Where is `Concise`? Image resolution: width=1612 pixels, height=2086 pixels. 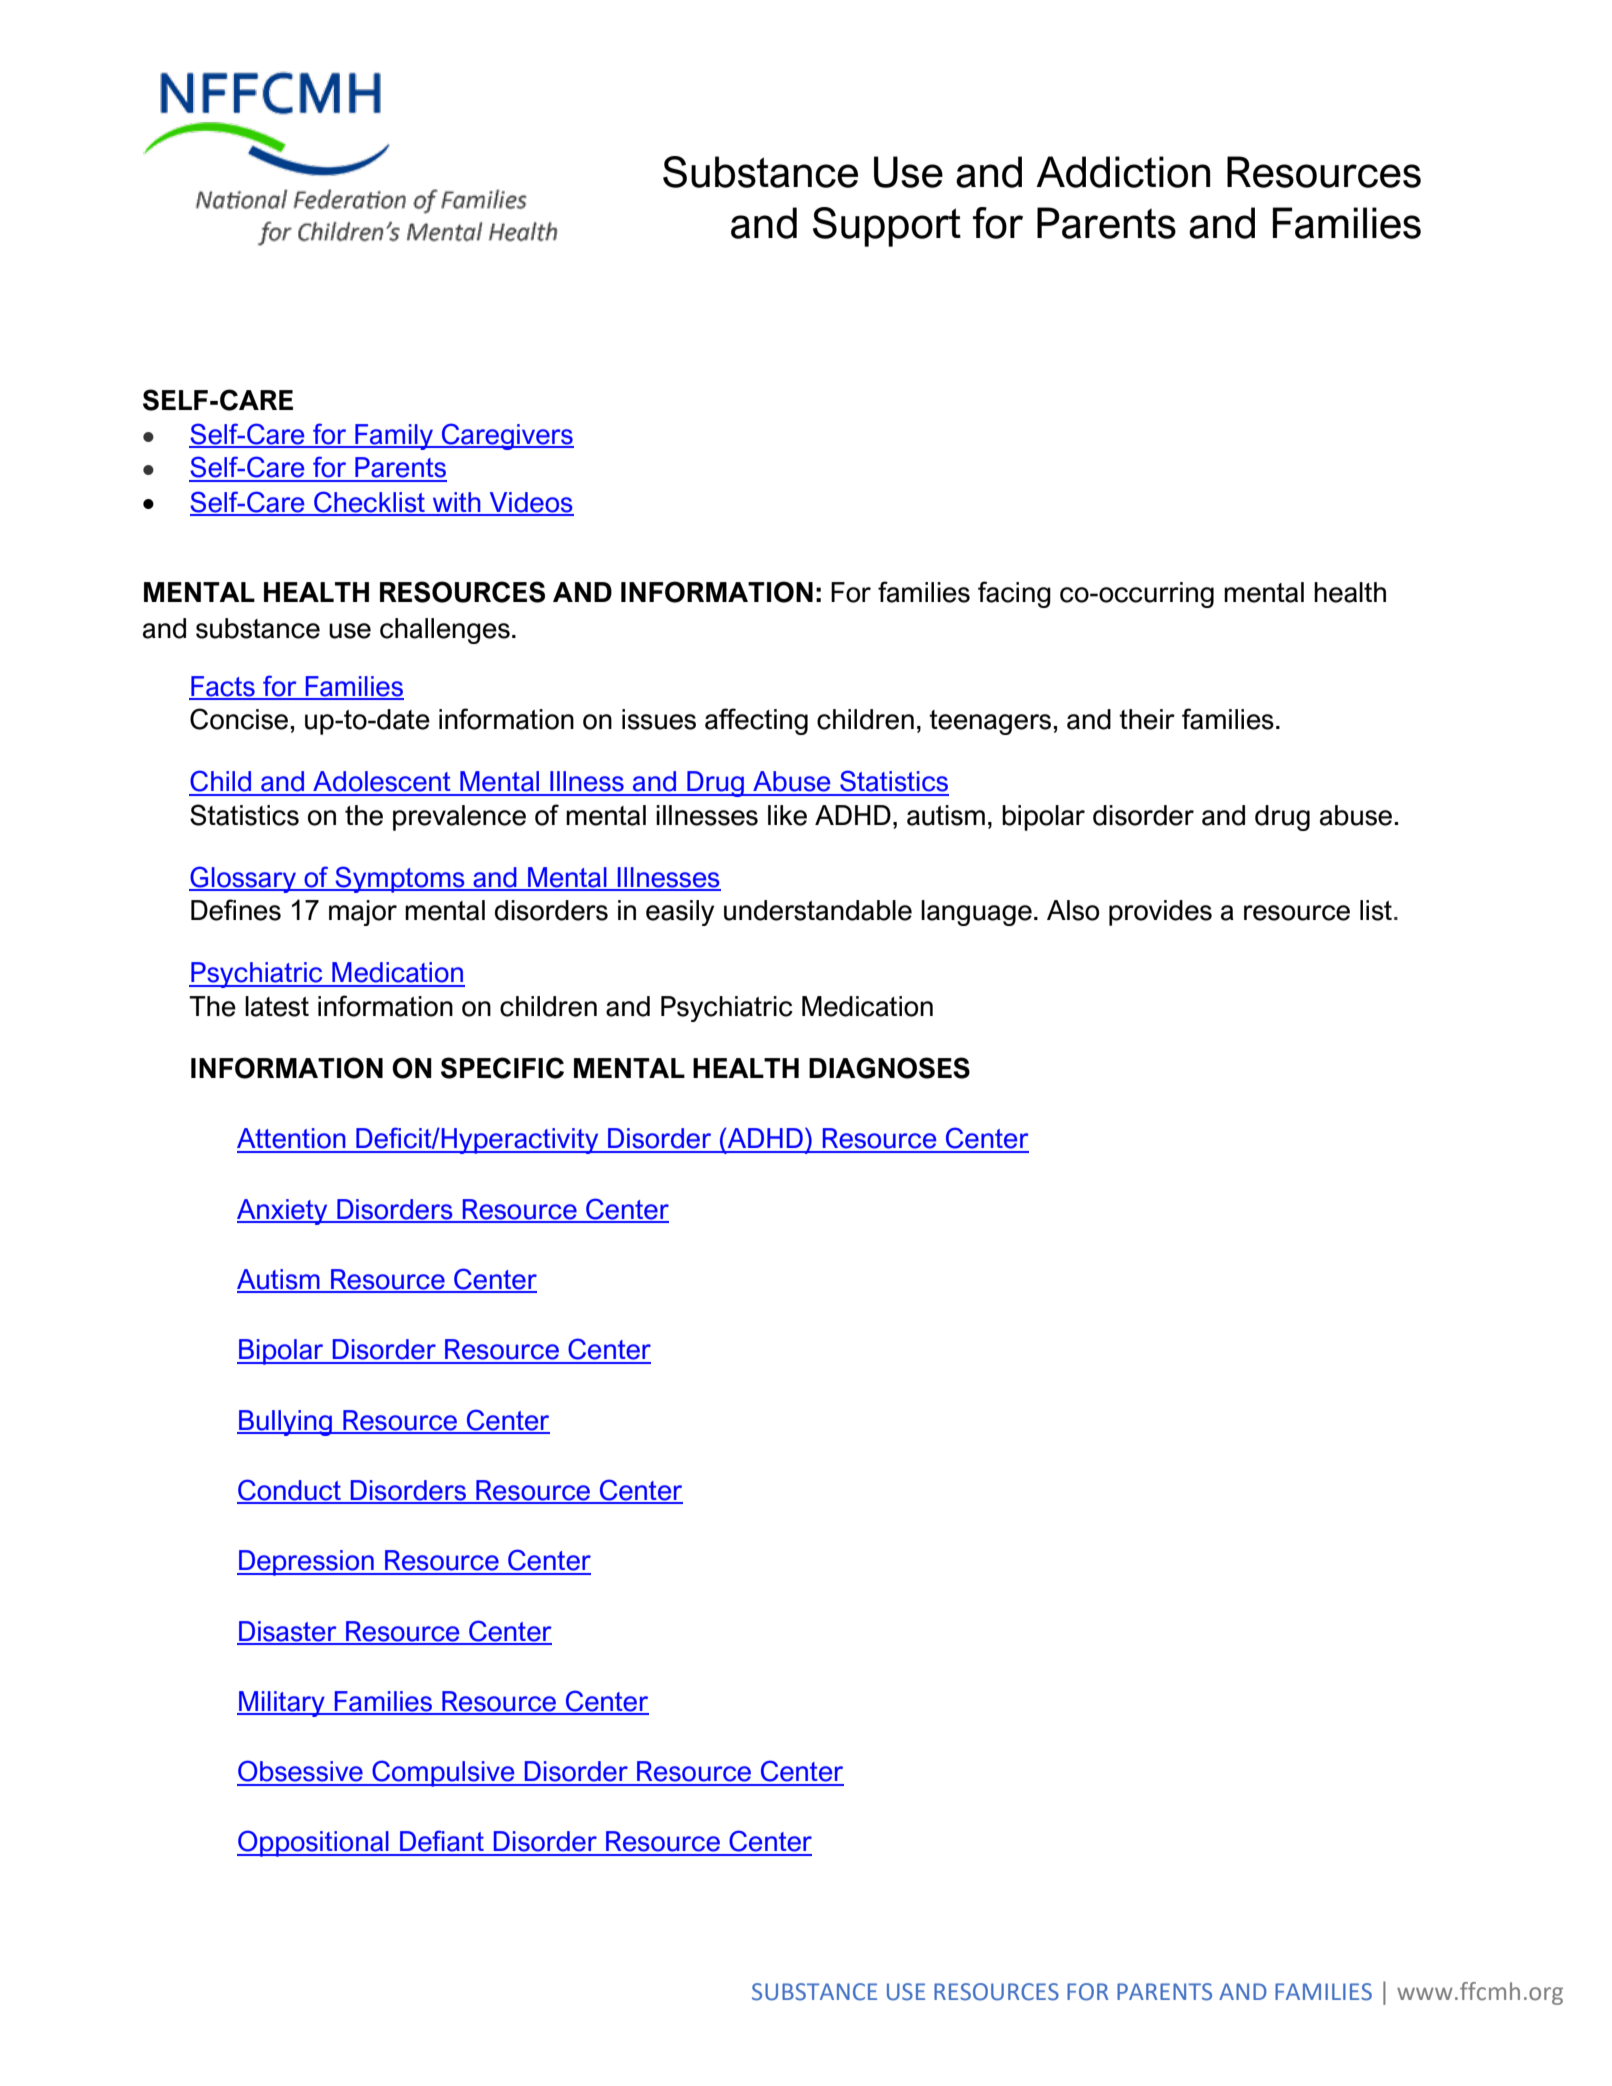 Concise is located at coordinates (239, 719).
